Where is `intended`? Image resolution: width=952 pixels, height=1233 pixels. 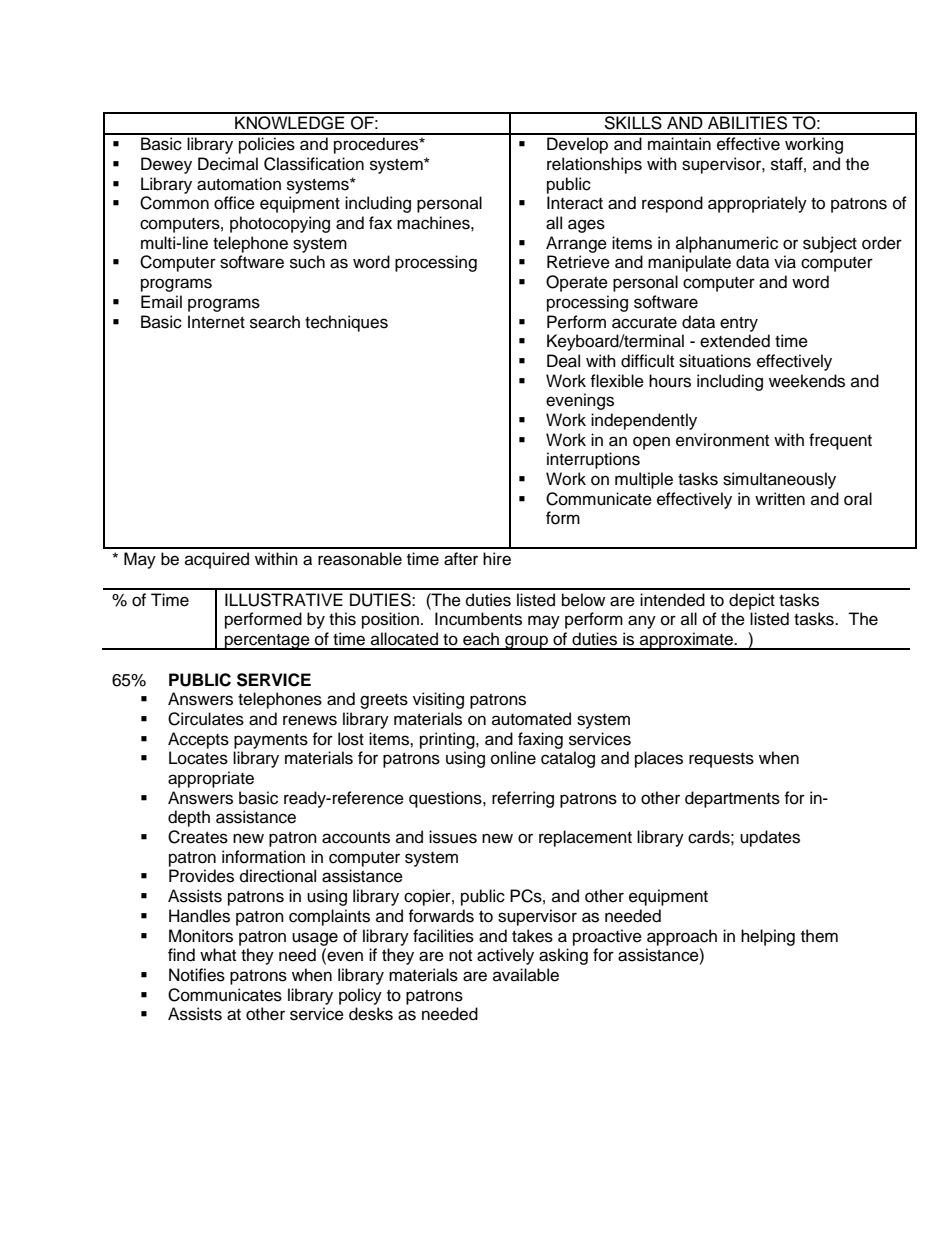 intended is located at coordinates (672, 600).
